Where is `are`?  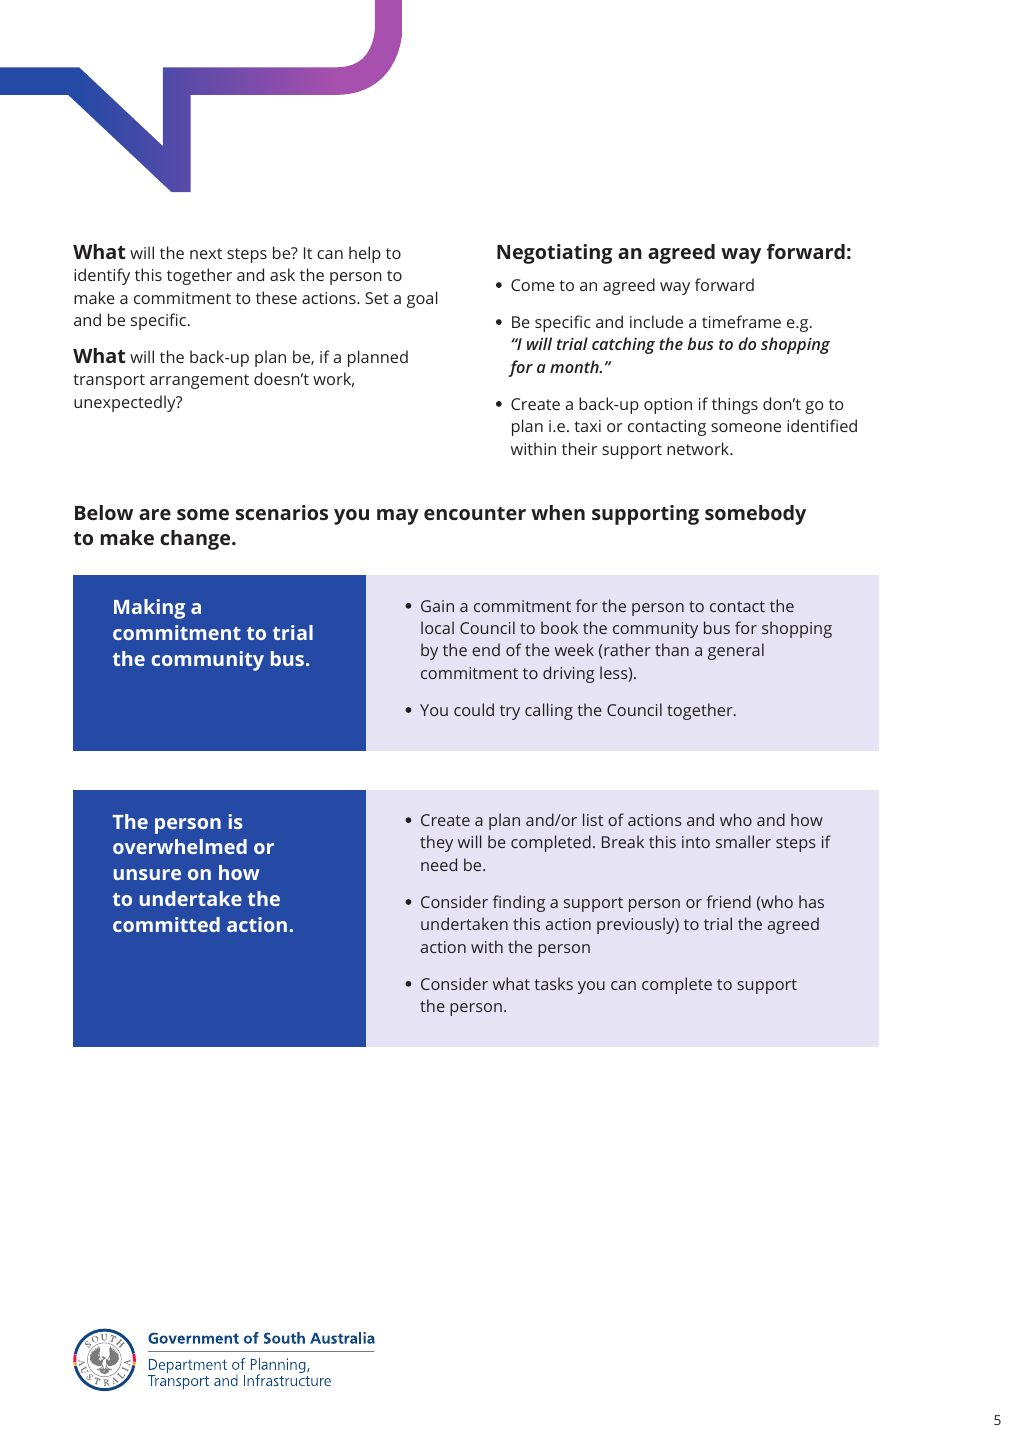
are is located at coordinates (155, 514).
